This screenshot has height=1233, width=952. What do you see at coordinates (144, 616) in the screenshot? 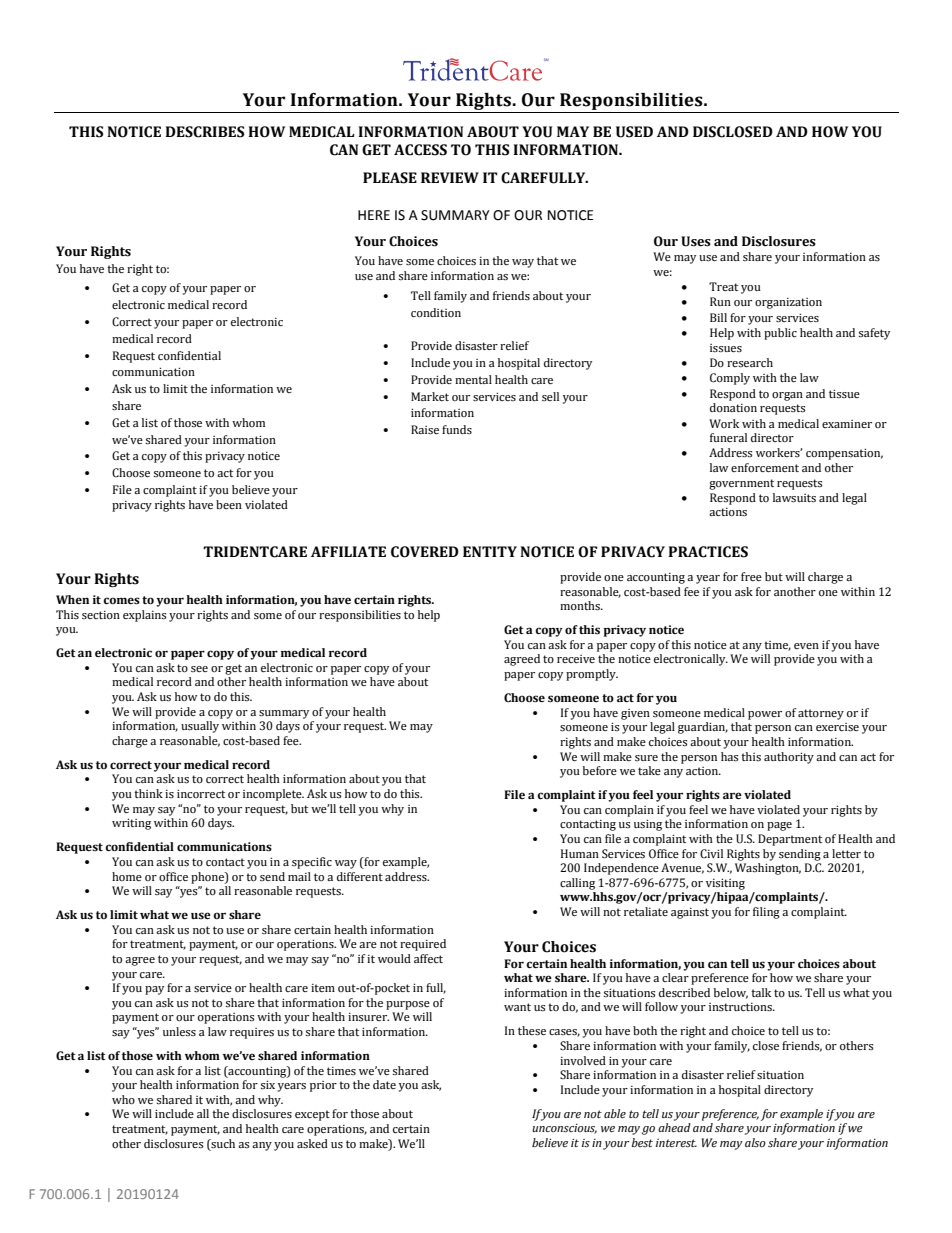
I see `explains` at bounding box center [144, 616].
